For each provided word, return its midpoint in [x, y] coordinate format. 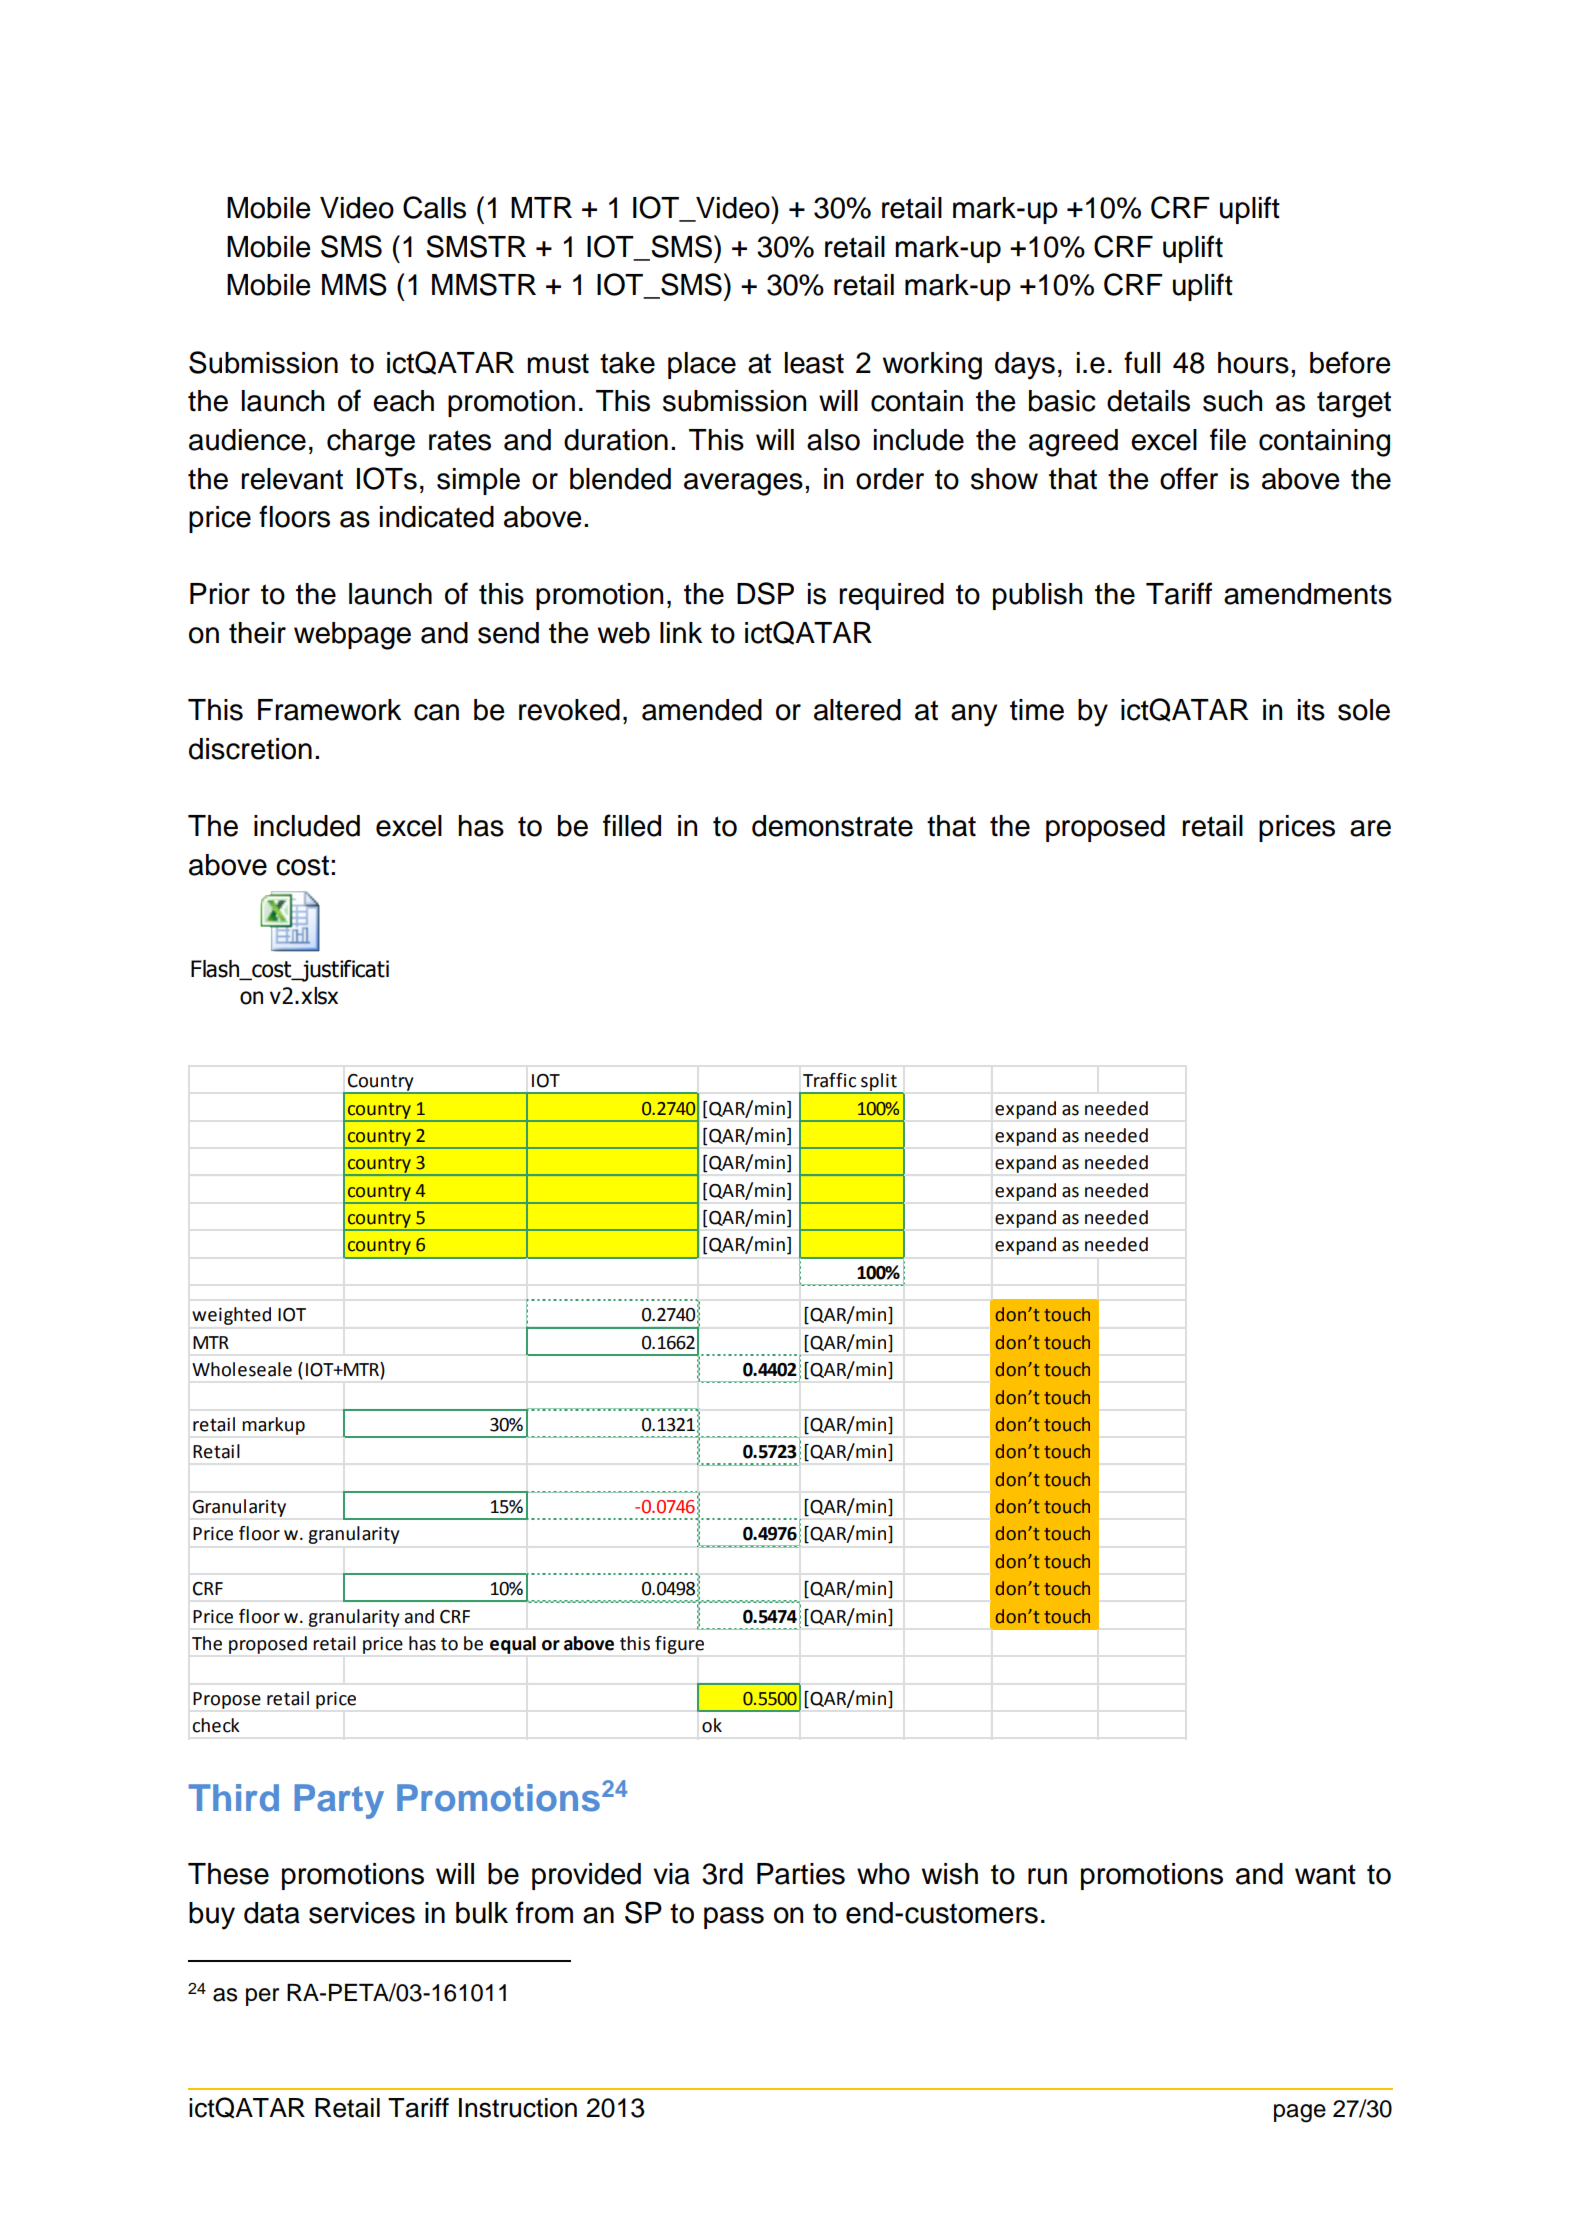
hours [1253, 363]
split [879, 1083]
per [262, 1997]
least [814, 363]
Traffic [829, 1080]
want [1325, 1874]
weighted [231, 1316]
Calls [434, 207]
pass [734, 1918]
